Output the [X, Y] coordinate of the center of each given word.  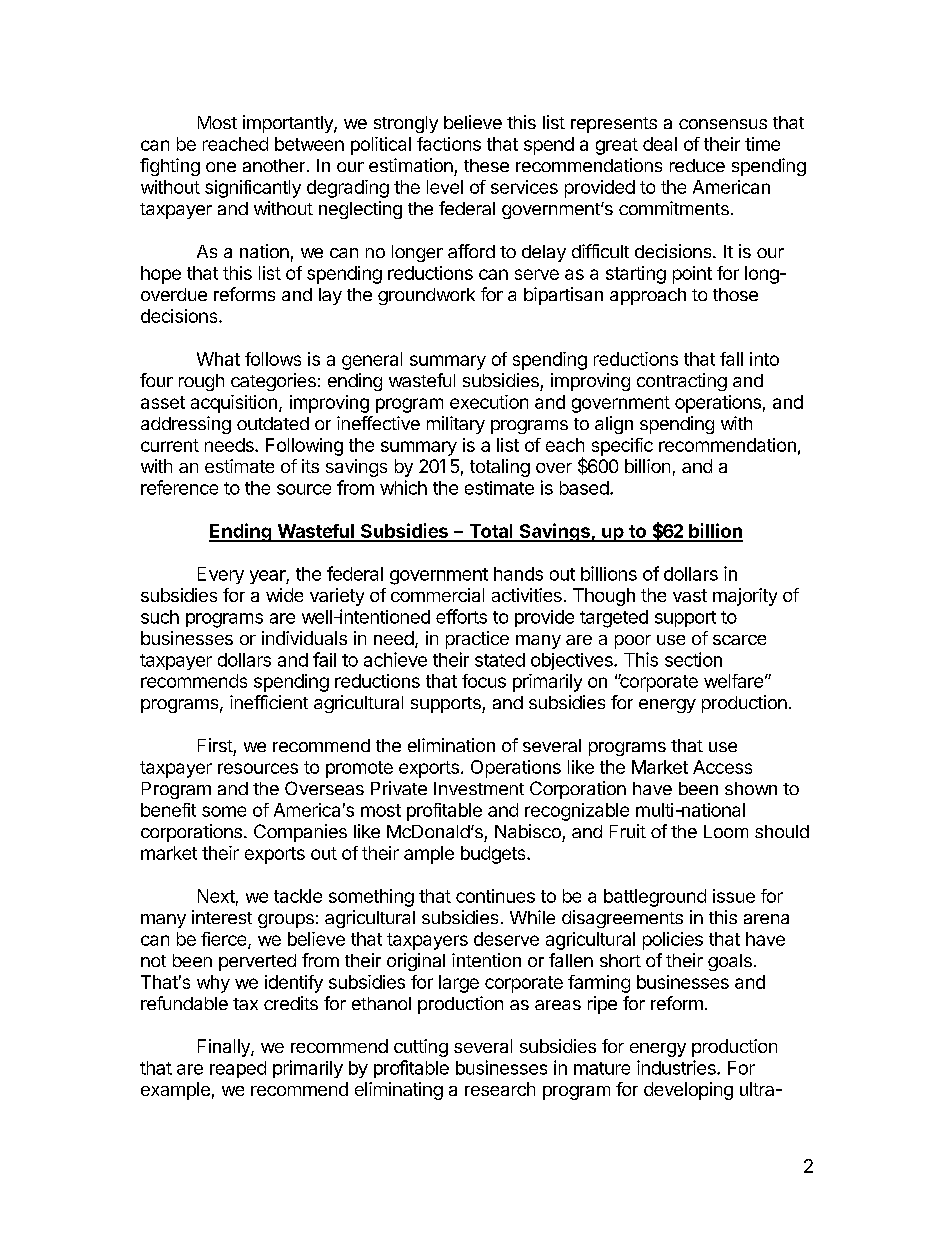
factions [449, 144]
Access [722, 767]
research [500, 1089]
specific [622, 447]
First [215, 745]
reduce [697, 165]
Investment [479, 788]
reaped [238, 1069]
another [274, 165]
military [456, 425]
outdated [273, 423]
